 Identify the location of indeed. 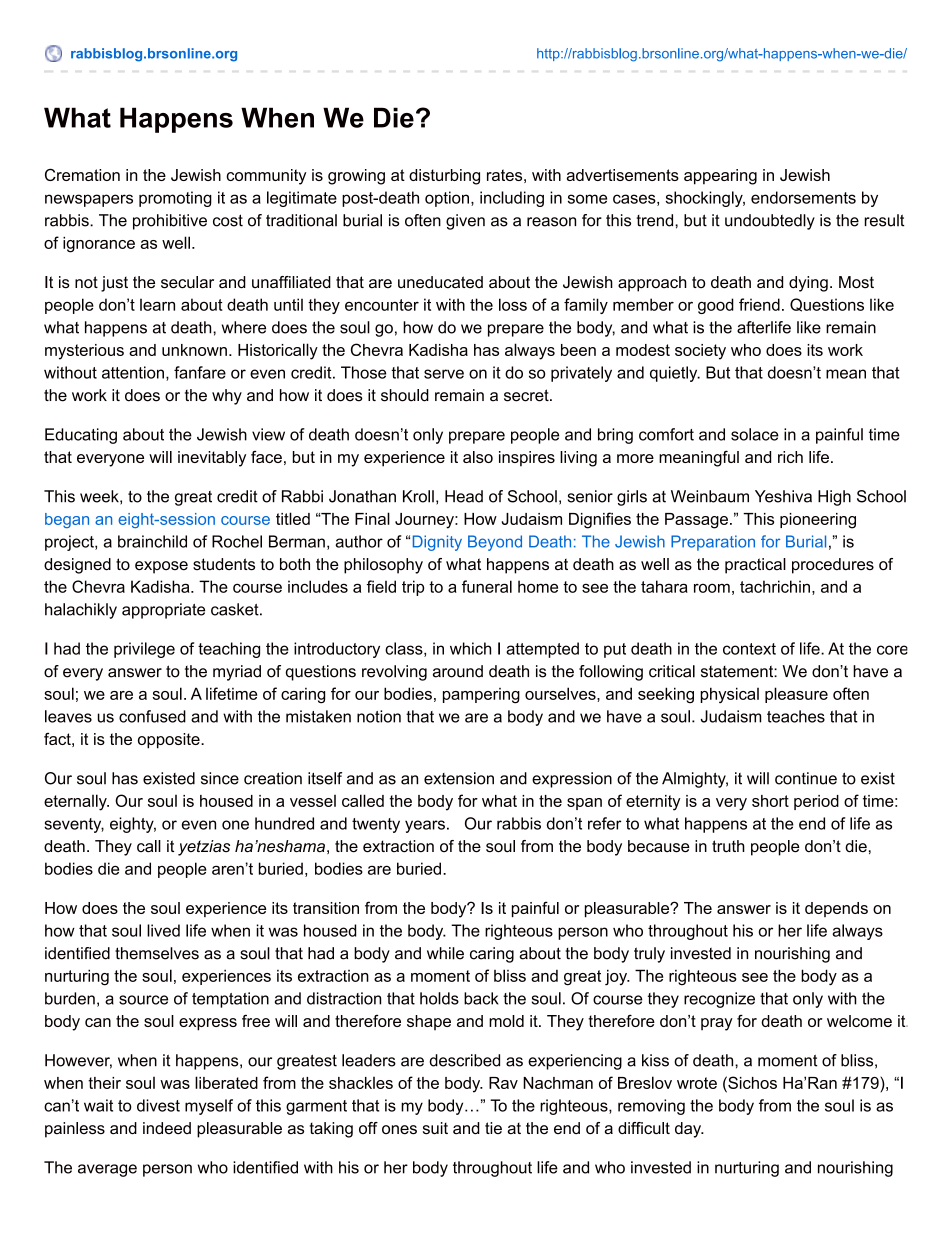
(167, 1128).
